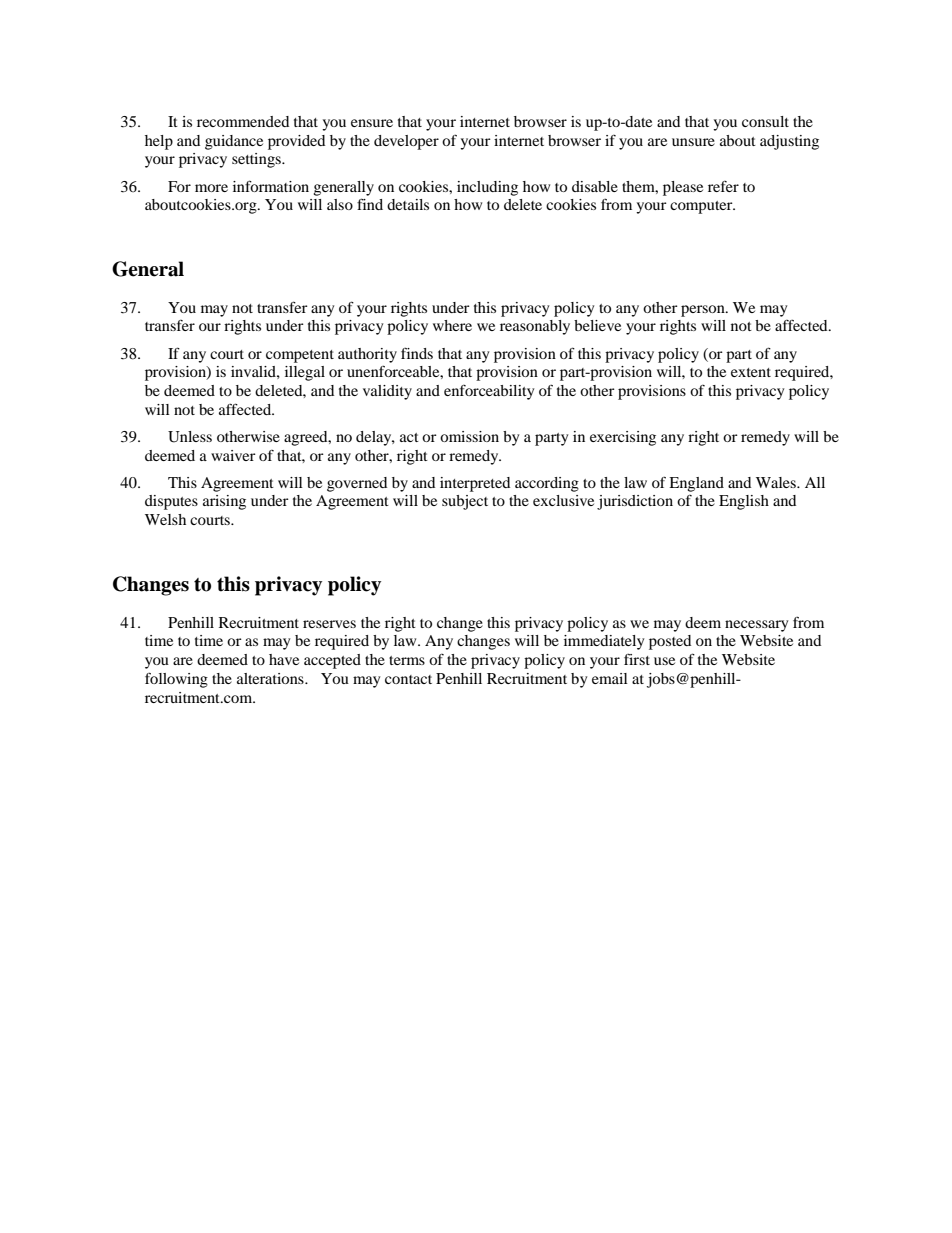 The image size is (952, 1233). I want to click on unsure, so click(693, 142).
